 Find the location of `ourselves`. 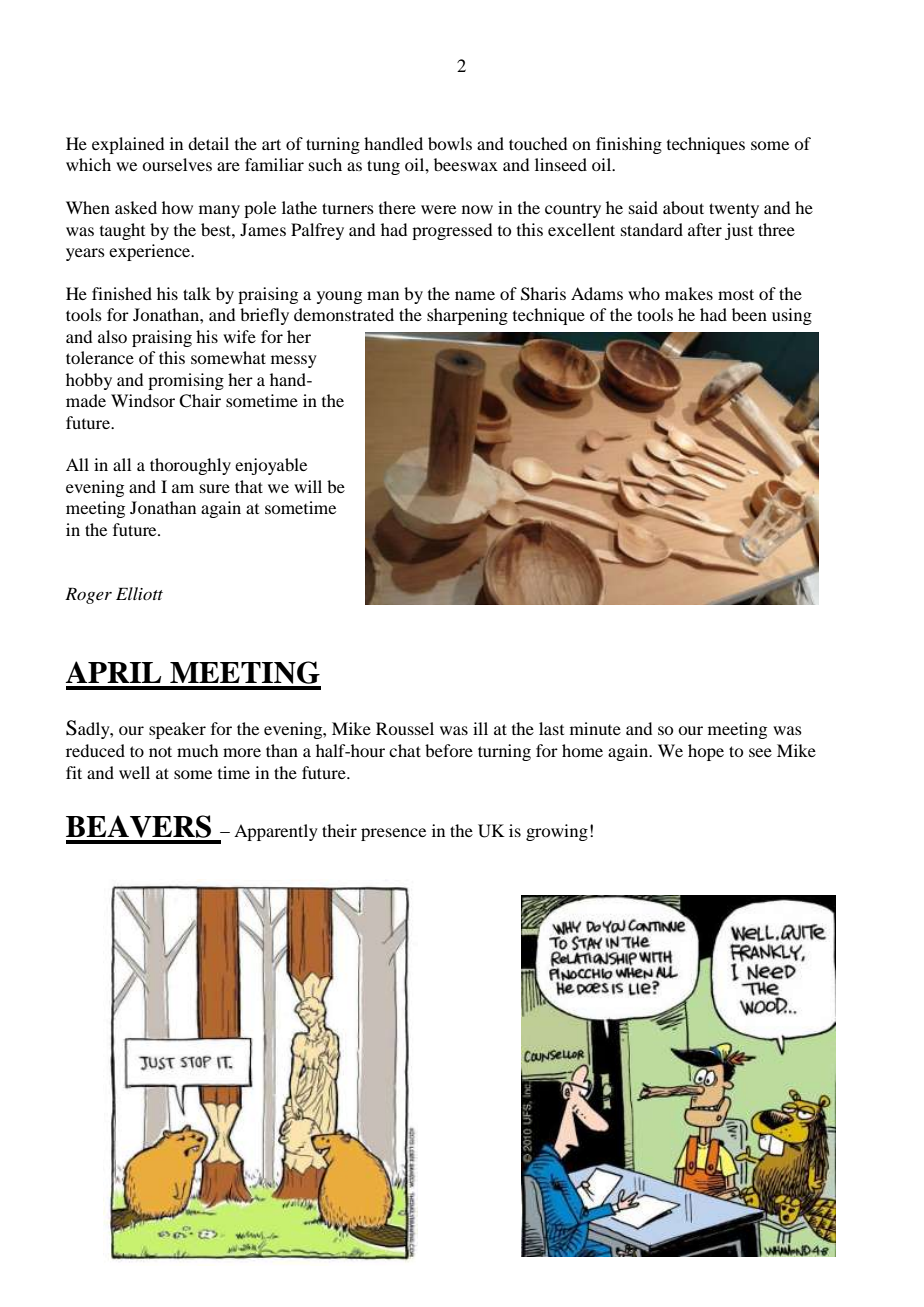

ourselves is located at coordinates (177, 164).
